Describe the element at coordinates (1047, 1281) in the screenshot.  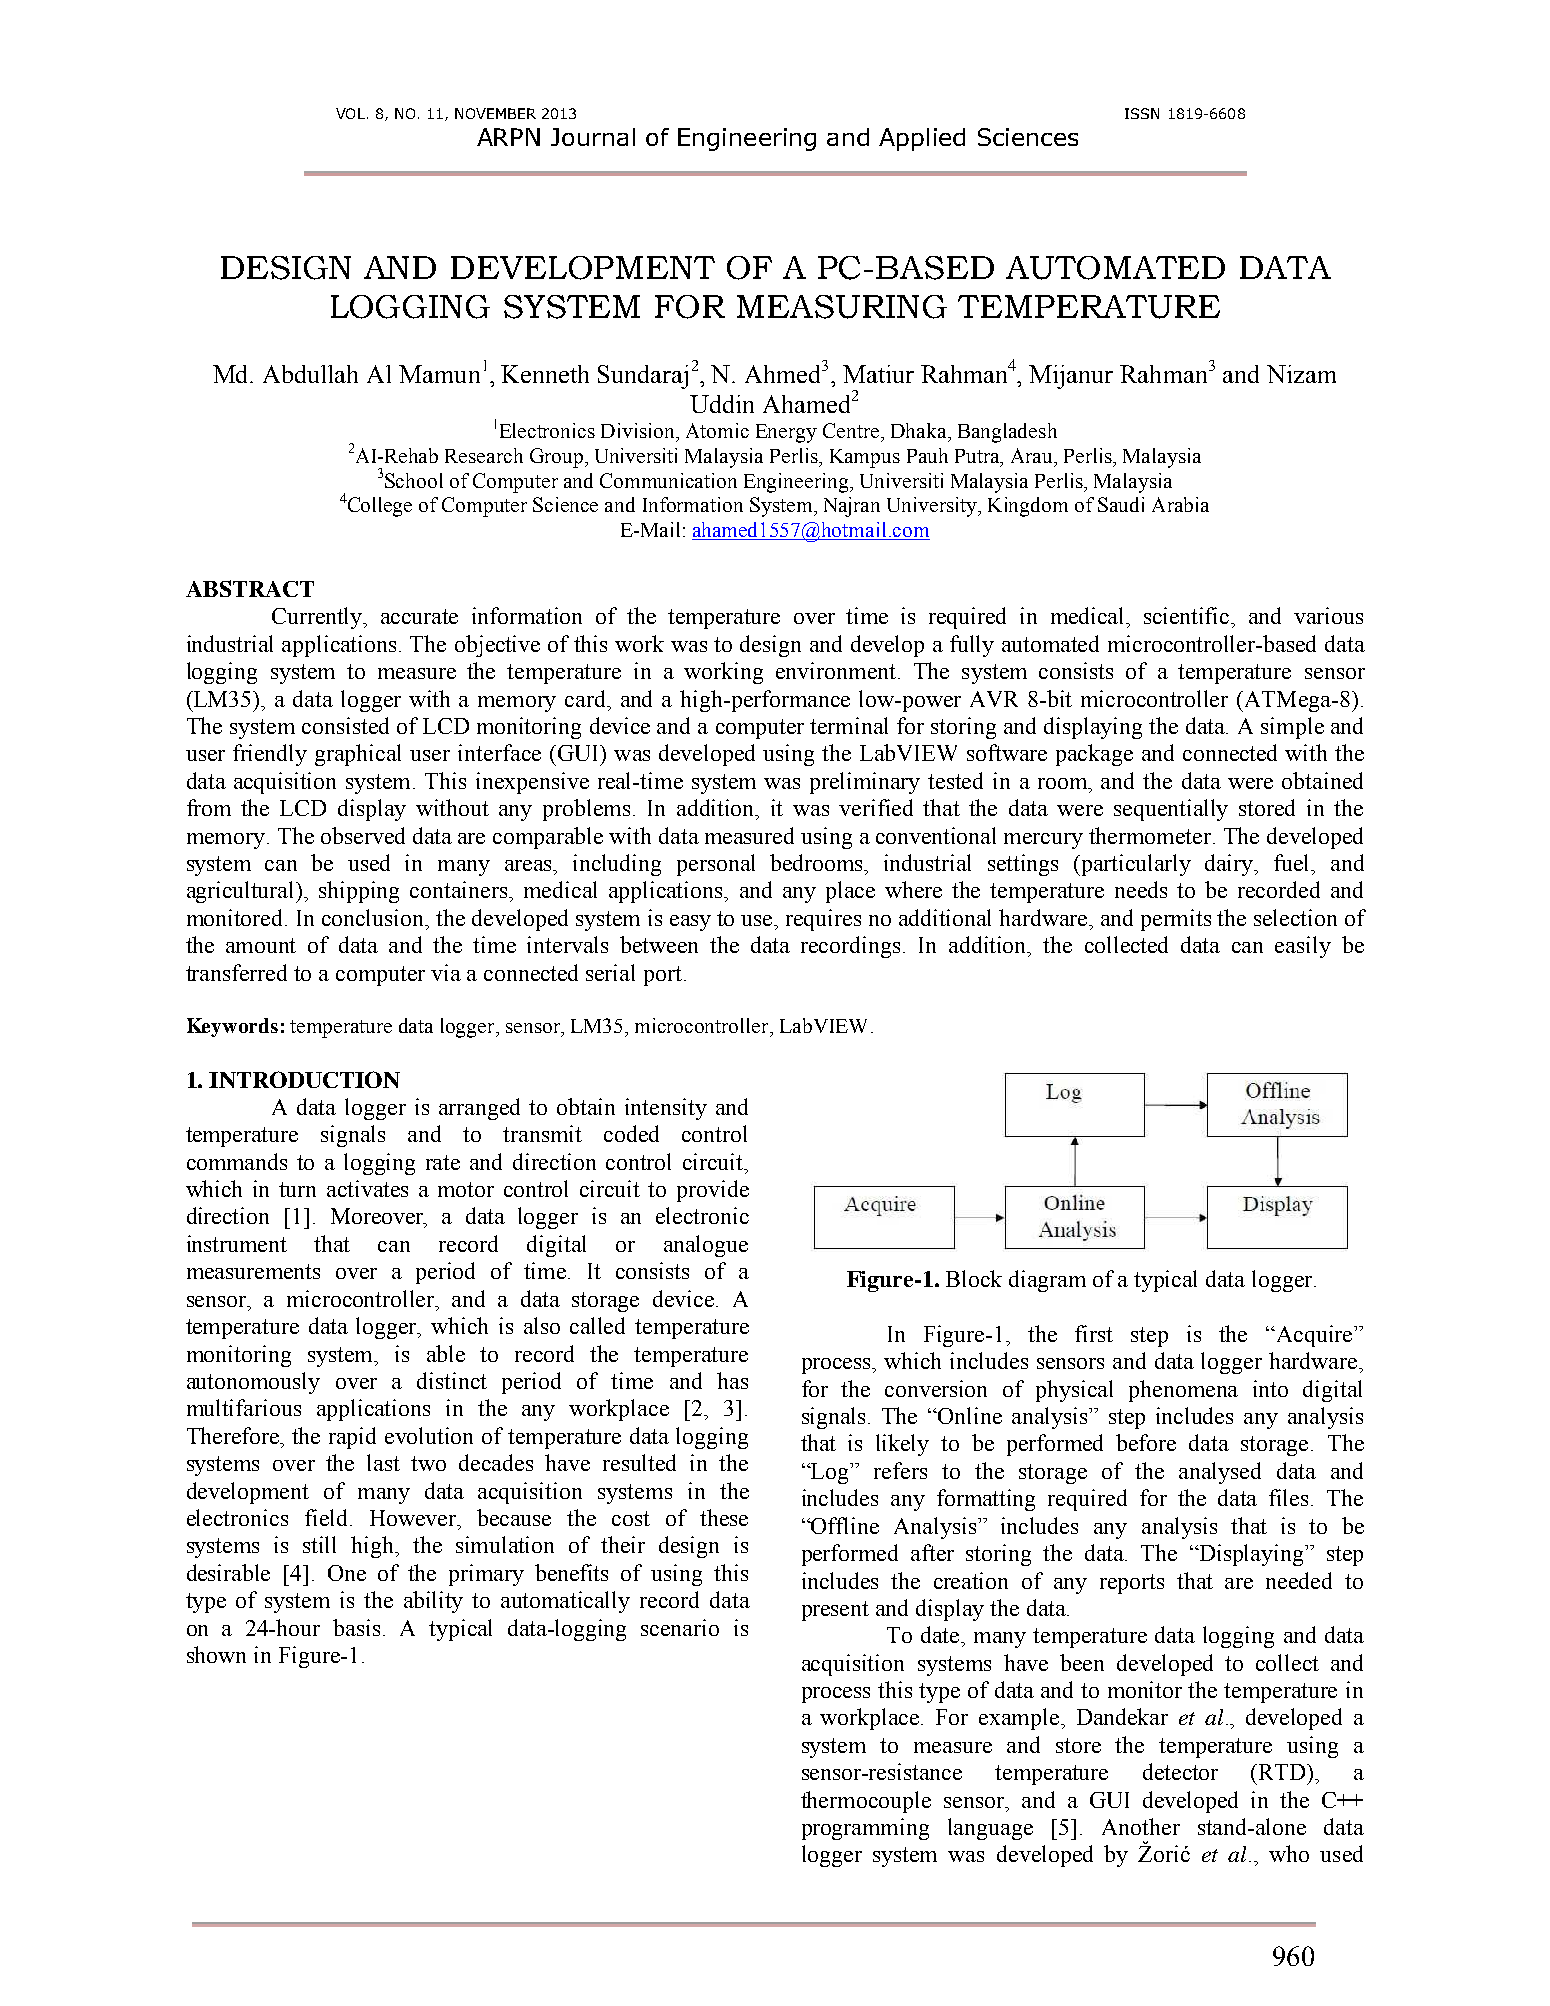
I see `diagram` at that location.
